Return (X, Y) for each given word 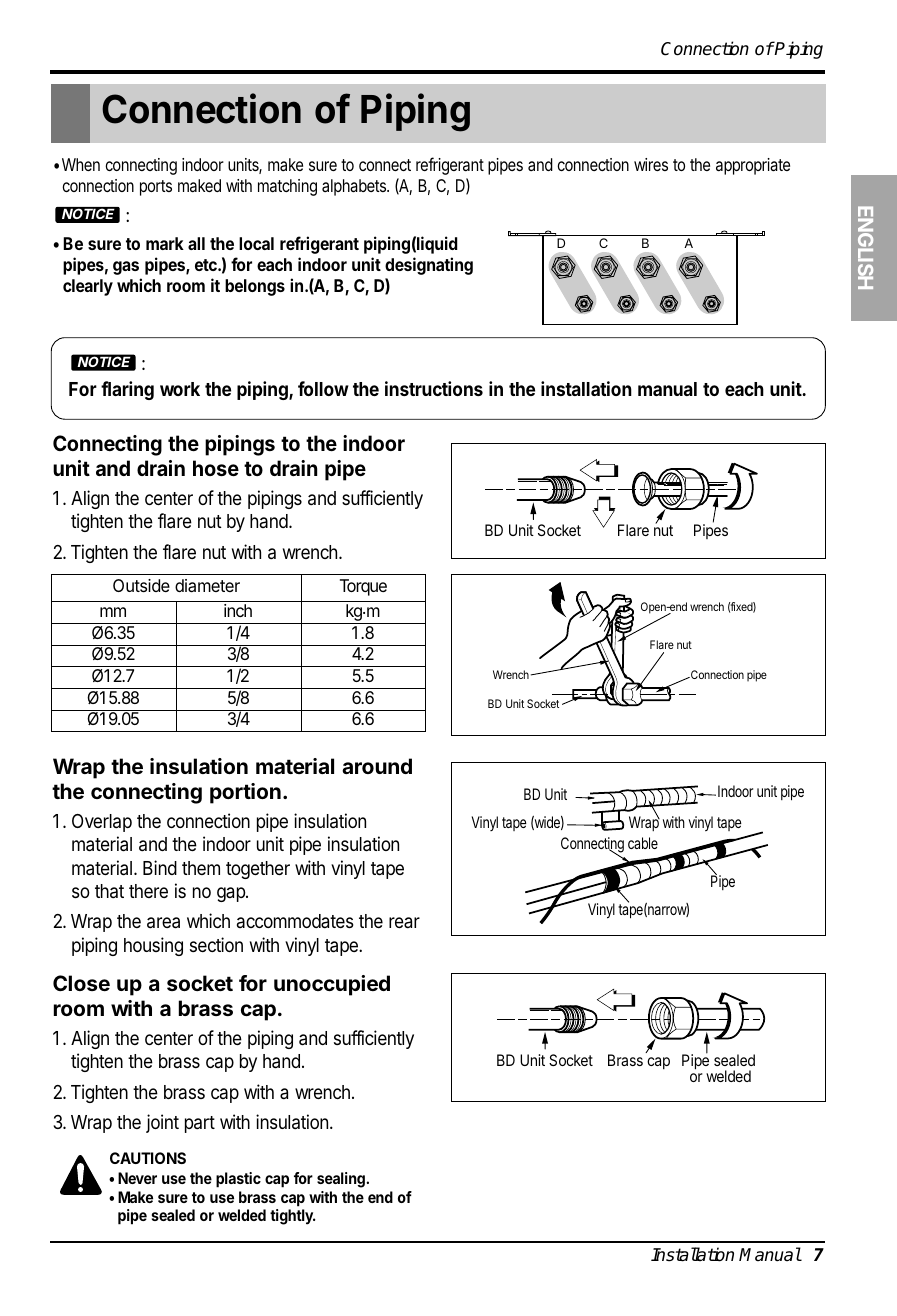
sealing (342, 1180)
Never (137, 1178)
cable (643, 843)
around (377, 766)
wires (651, 164)
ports (156, 188)
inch (238, 610)
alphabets (355, 187)
